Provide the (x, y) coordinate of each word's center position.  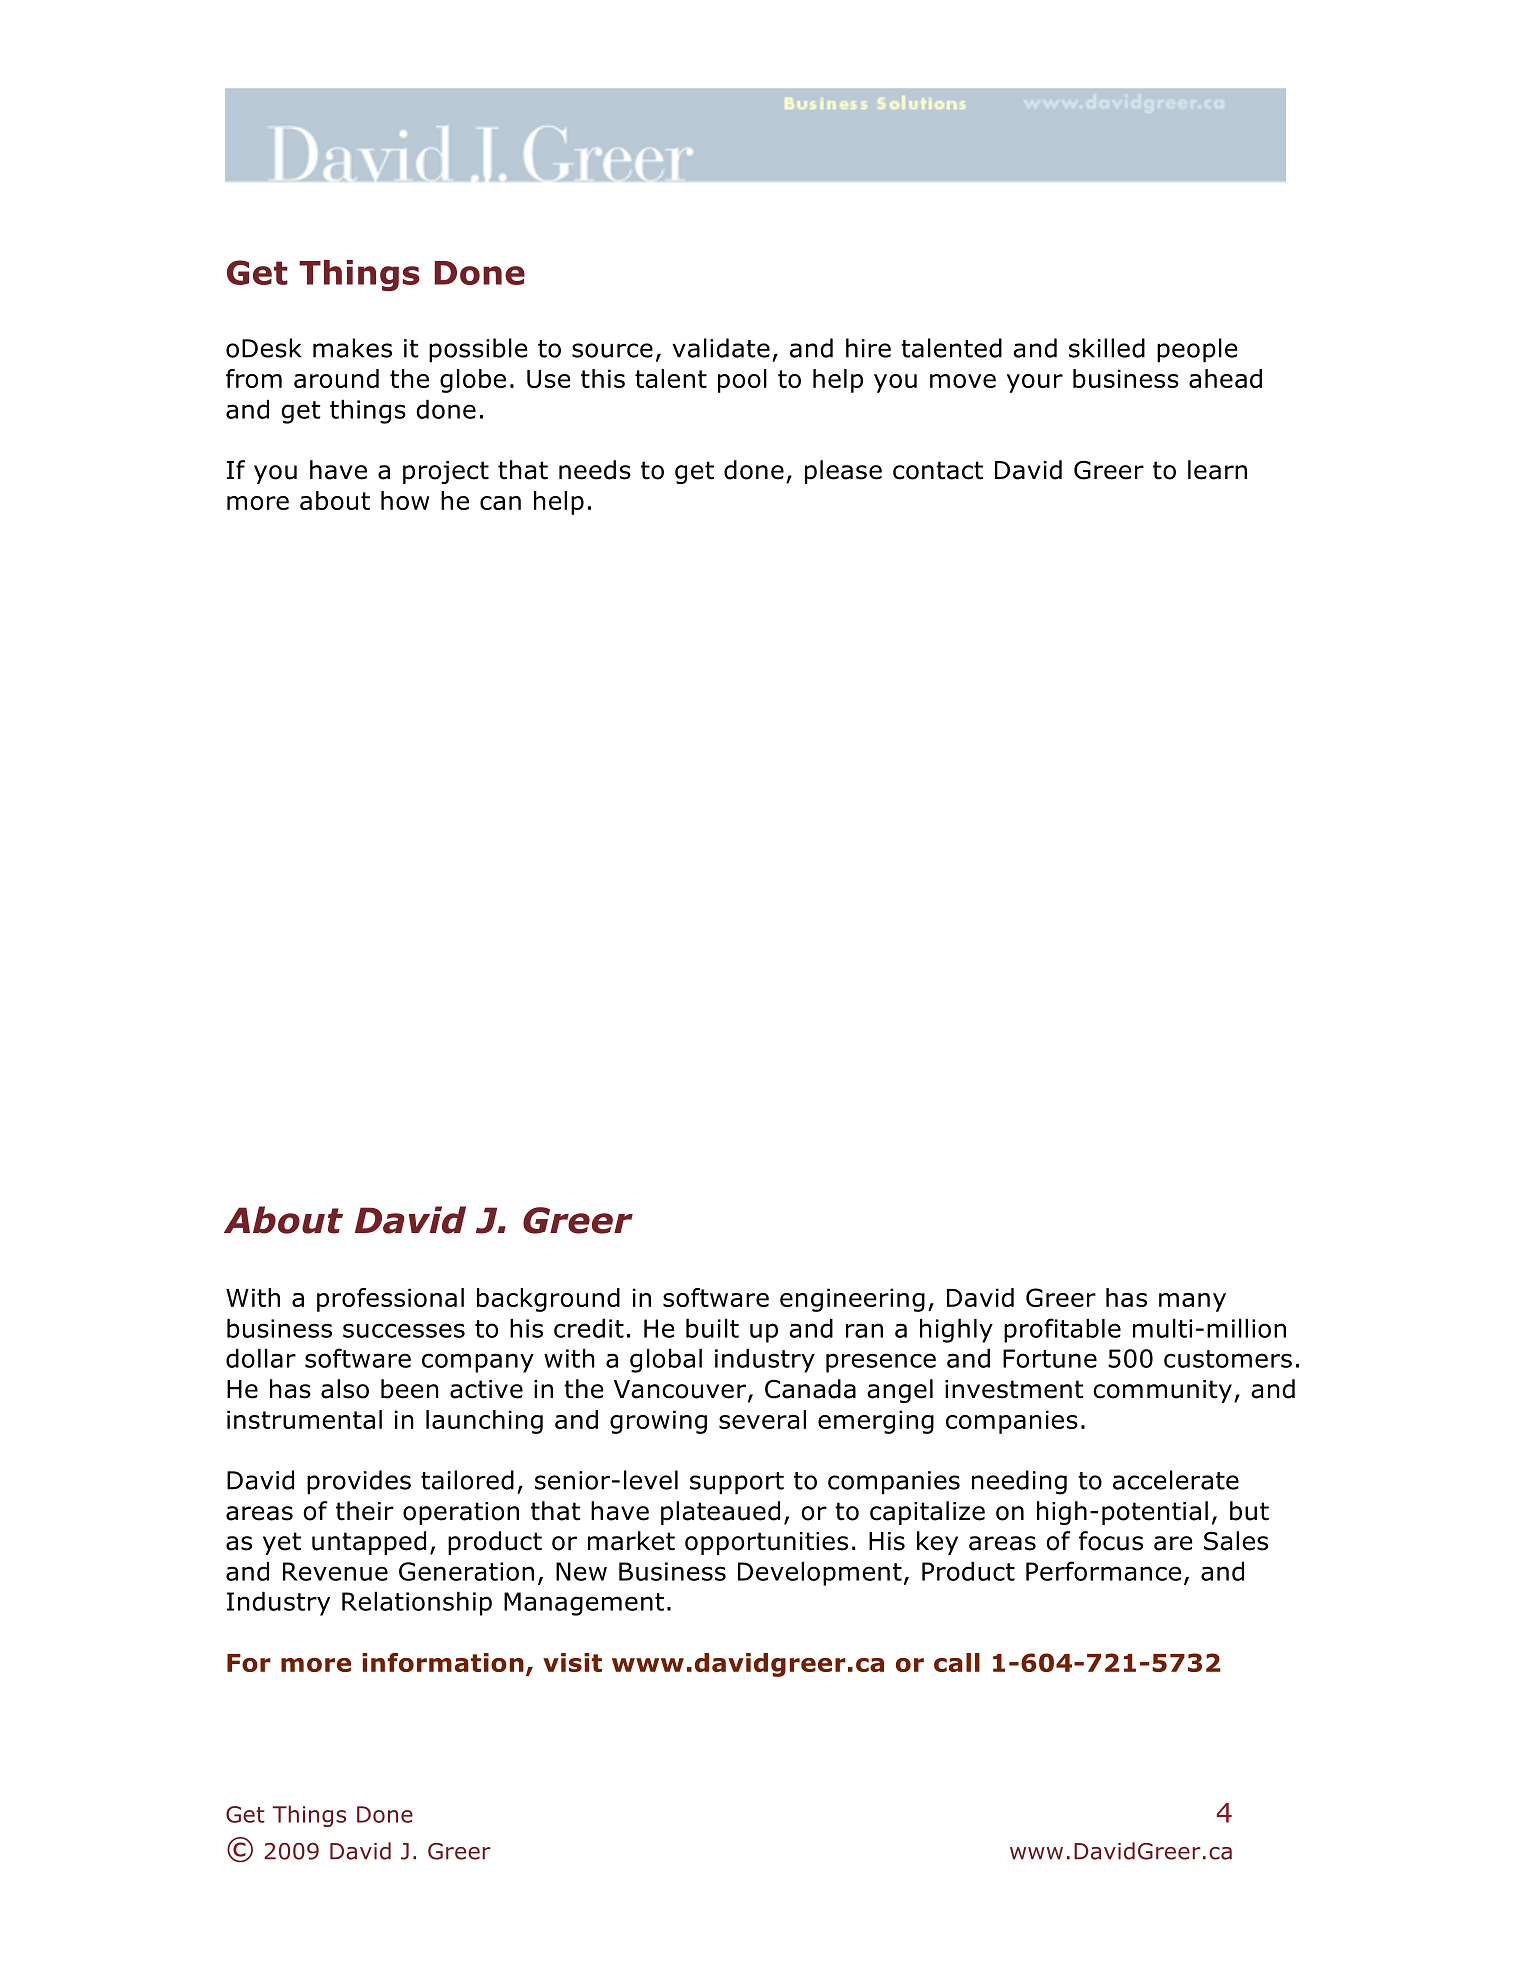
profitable (1062, 1330)
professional (390, 1300)
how (405, 500)
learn (1217, 470)
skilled (1107, 348)
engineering (852, 1300)
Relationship (417, 1603)
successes (404, 1330)
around (336, 378)
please (843, 472)
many (1192, 1302)
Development (820, 1573)
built (712, 1328)
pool (742, 381)
